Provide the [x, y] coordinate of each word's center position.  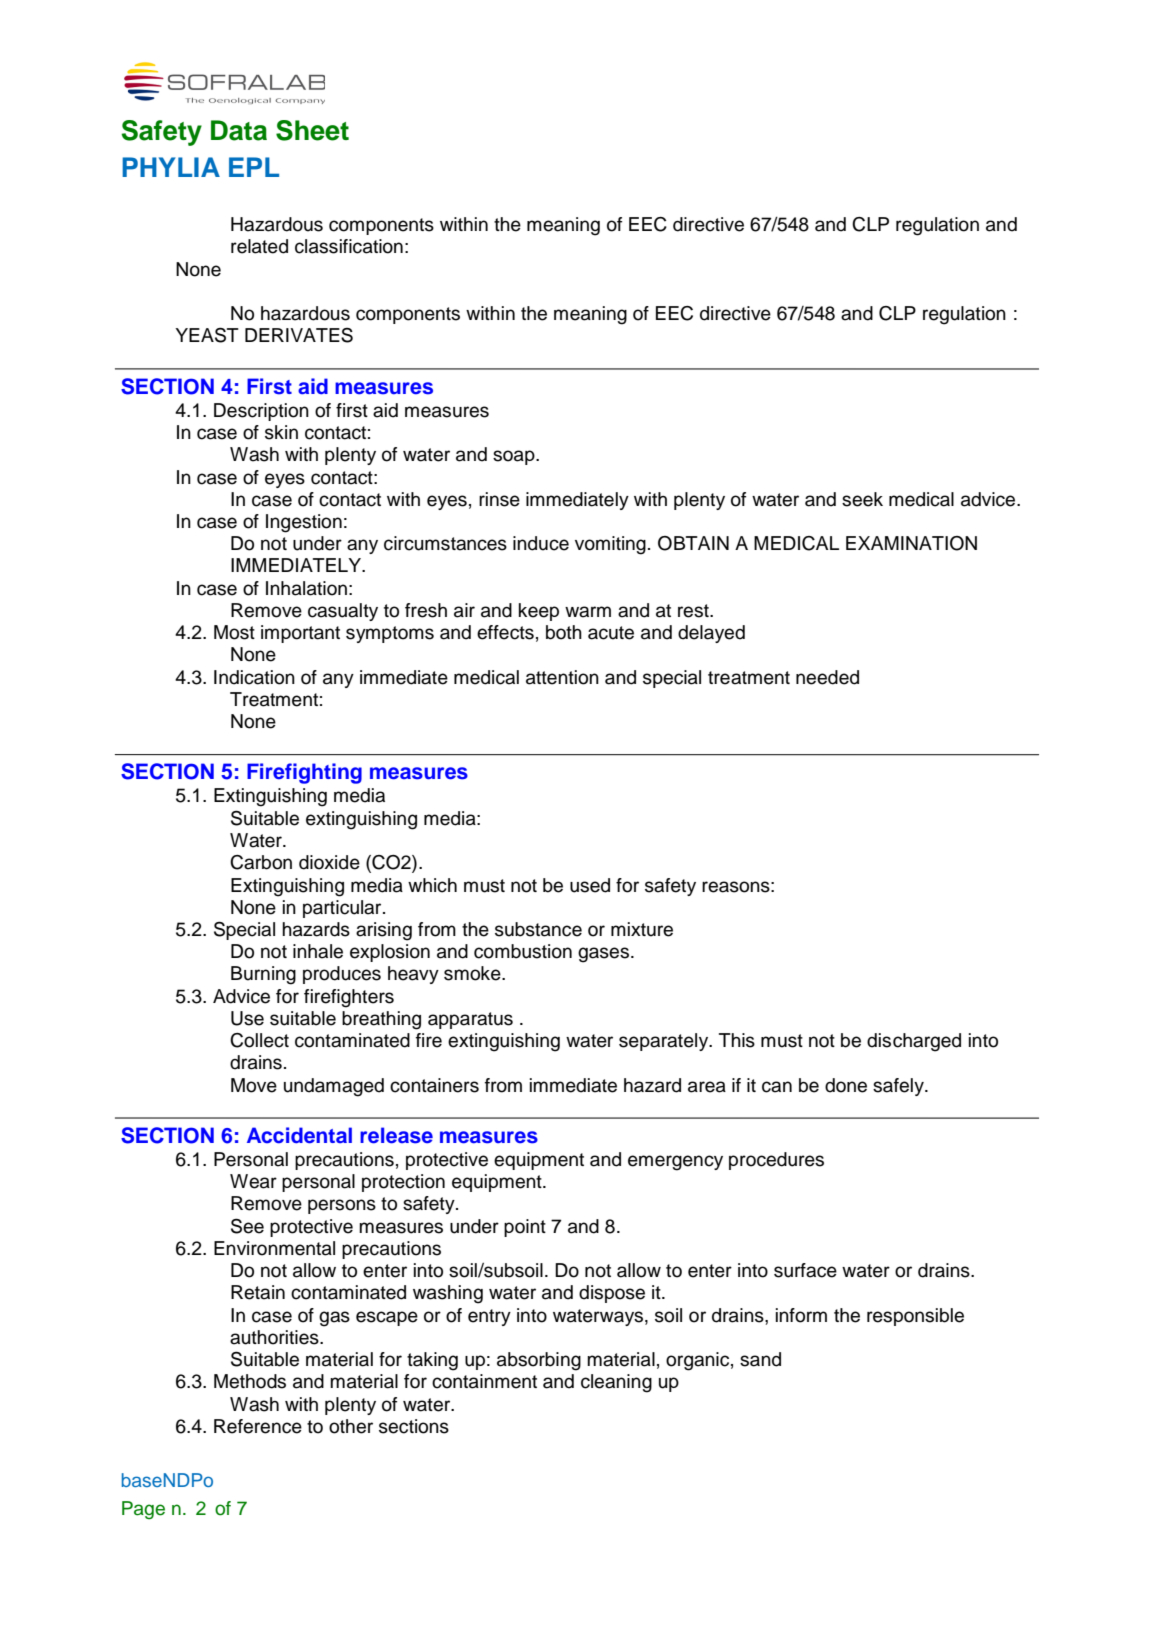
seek [862, 499]
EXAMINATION [911, 543]
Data [239, 130]
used [590, 885]
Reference [258, 1426]
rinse [499, 499]
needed [827, 677]
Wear [253, 1181]
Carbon [261, 862]
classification [349, 246]
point [525, 1228]
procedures [776, 1161]
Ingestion [304, 523]
